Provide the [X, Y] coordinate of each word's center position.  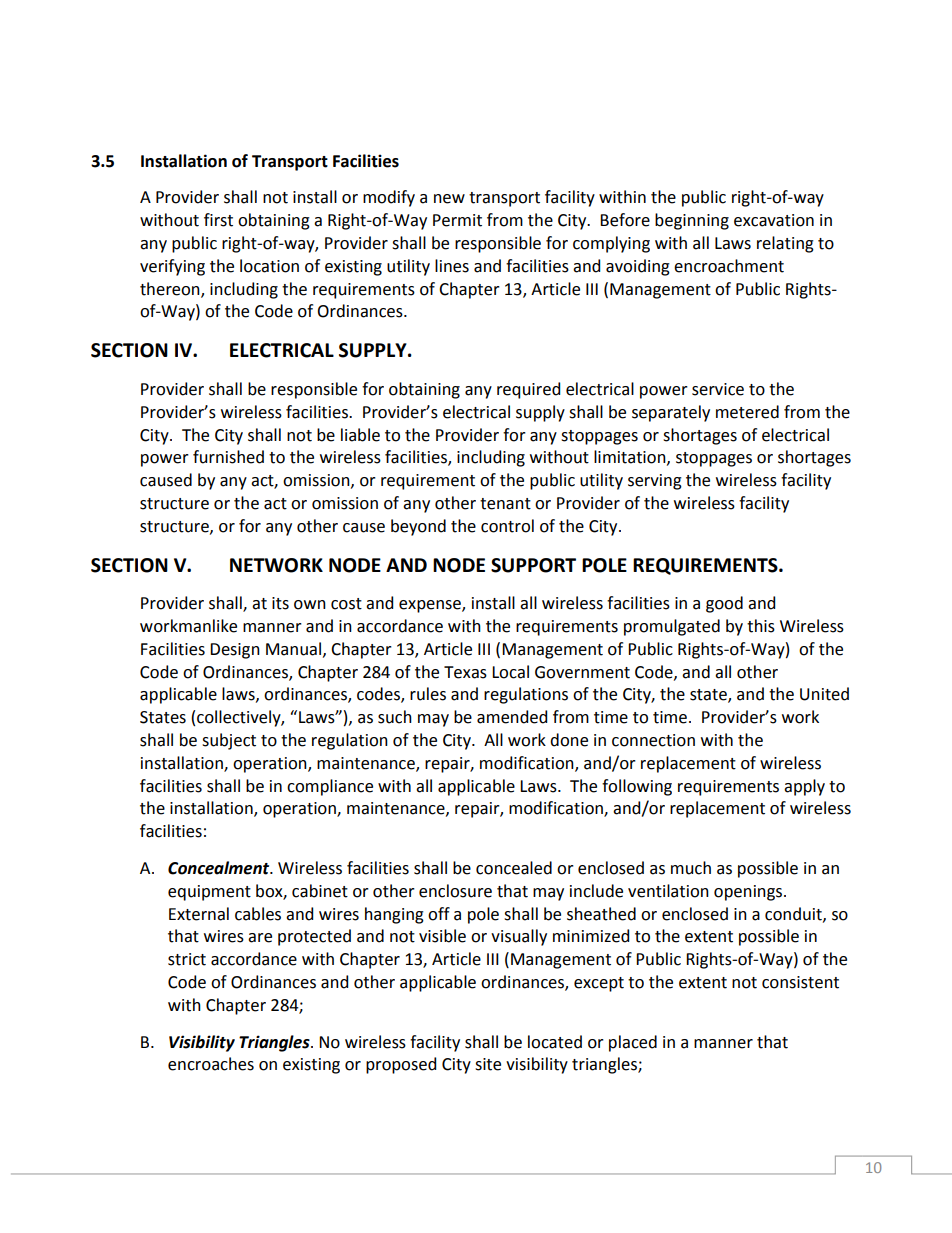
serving [655, 482]
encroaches [211, 1064]
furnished [228, 457]
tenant [505, 504]
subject [229, 741]
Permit [457, 220]
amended [512, 717]
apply [804, 787]
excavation [774, 220]
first [218, 220]
